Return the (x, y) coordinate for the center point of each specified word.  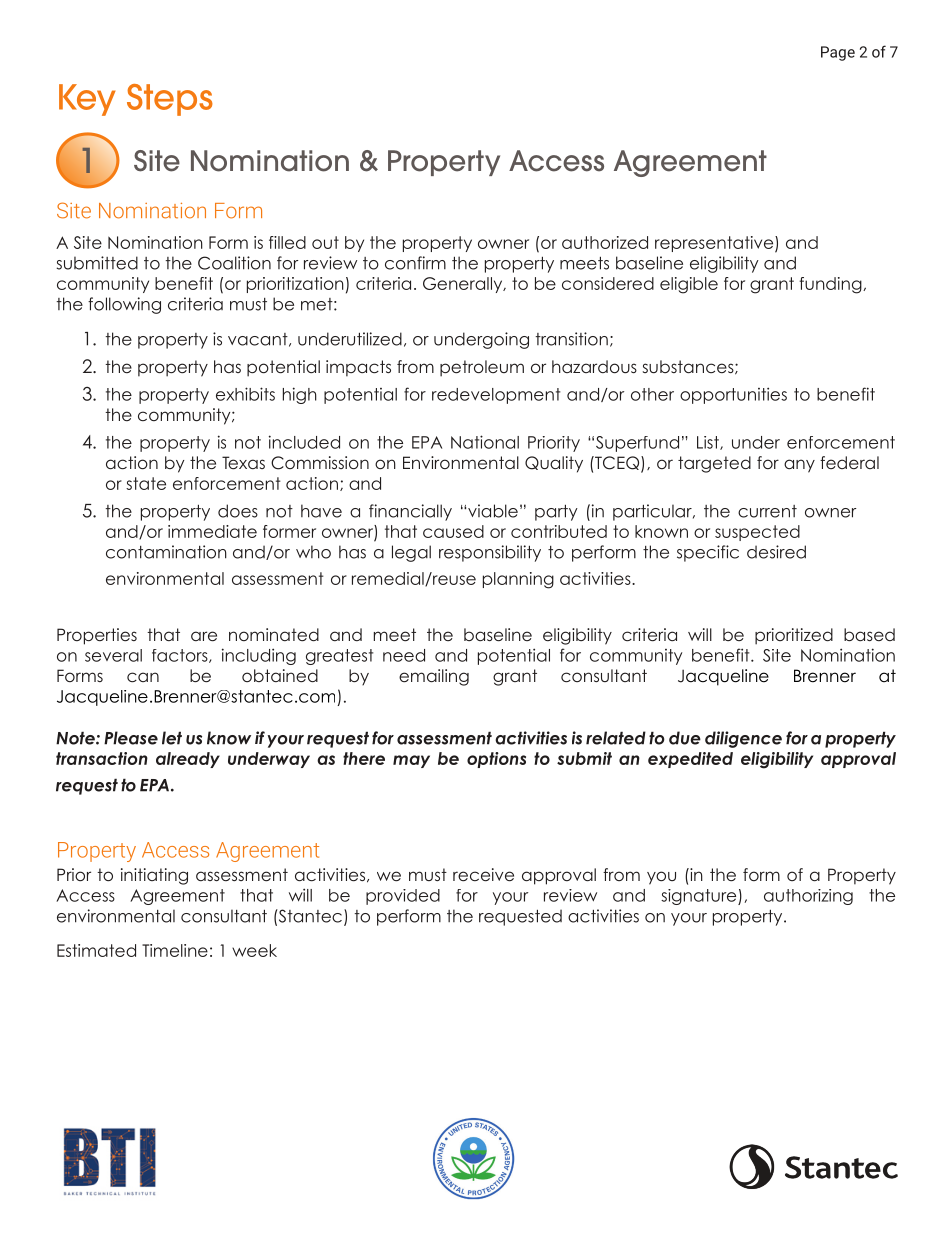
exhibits (245, 394)
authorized (605, 242)
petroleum (482, 368)
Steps (170, 100)
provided (403, 897)
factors (181, 656)
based (869, 634)
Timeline (175, 950)
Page (838, 53)
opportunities (733, 395)
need (404, 655)
